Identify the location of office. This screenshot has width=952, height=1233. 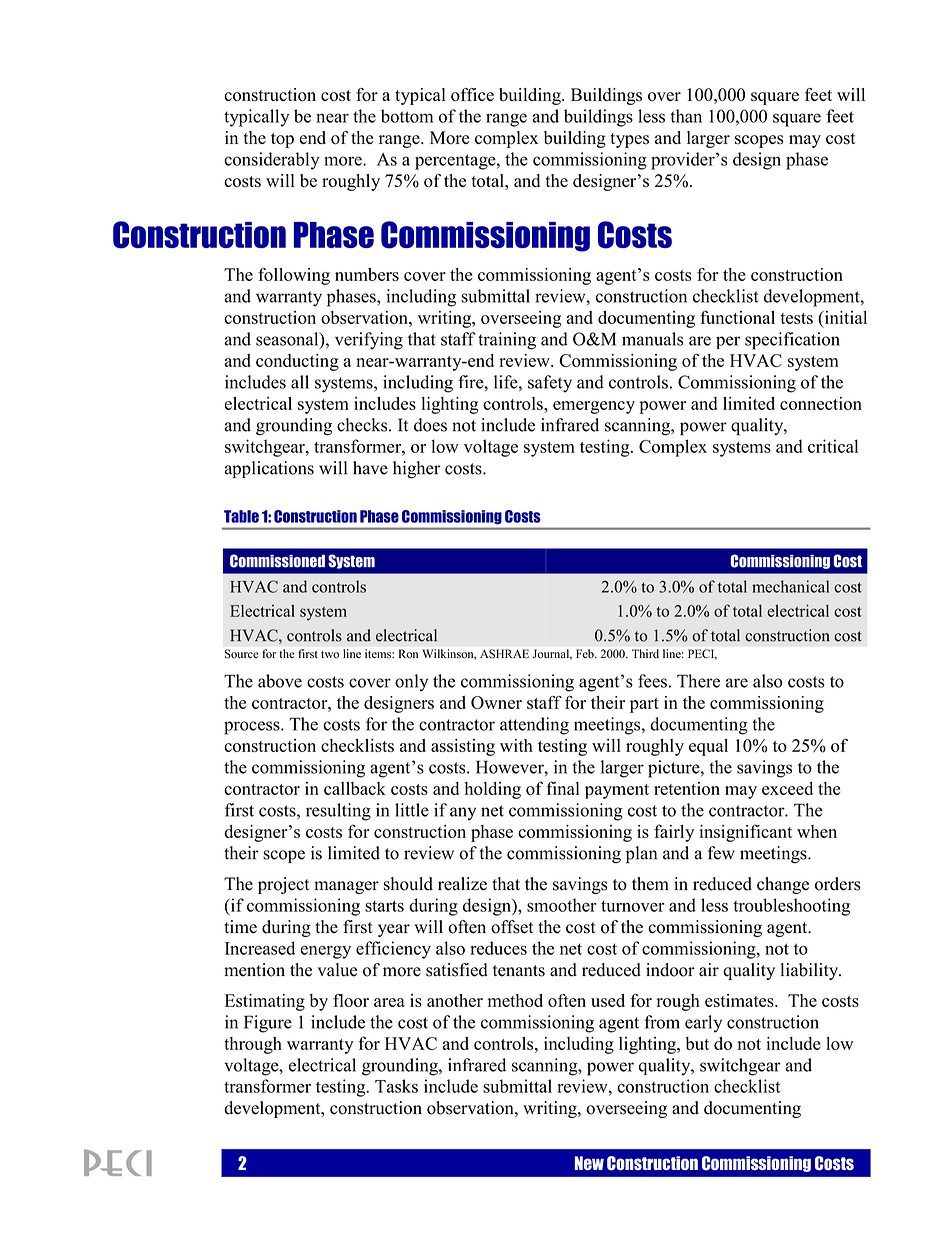
(472, 95).
